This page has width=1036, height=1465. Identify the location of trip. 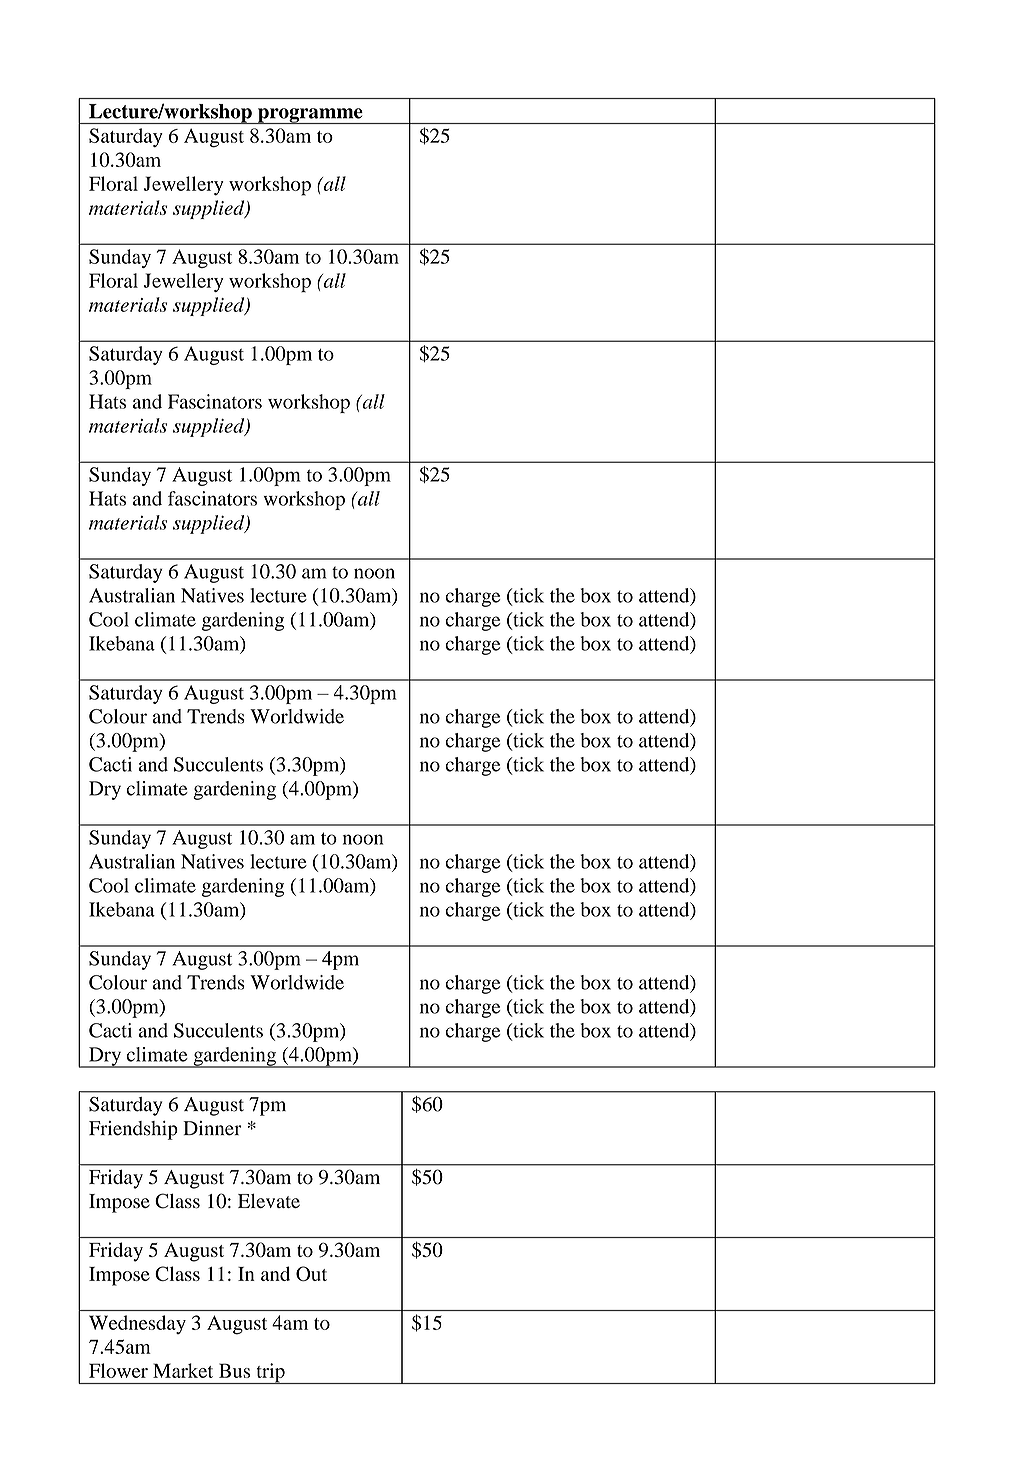
(270, 1373).
